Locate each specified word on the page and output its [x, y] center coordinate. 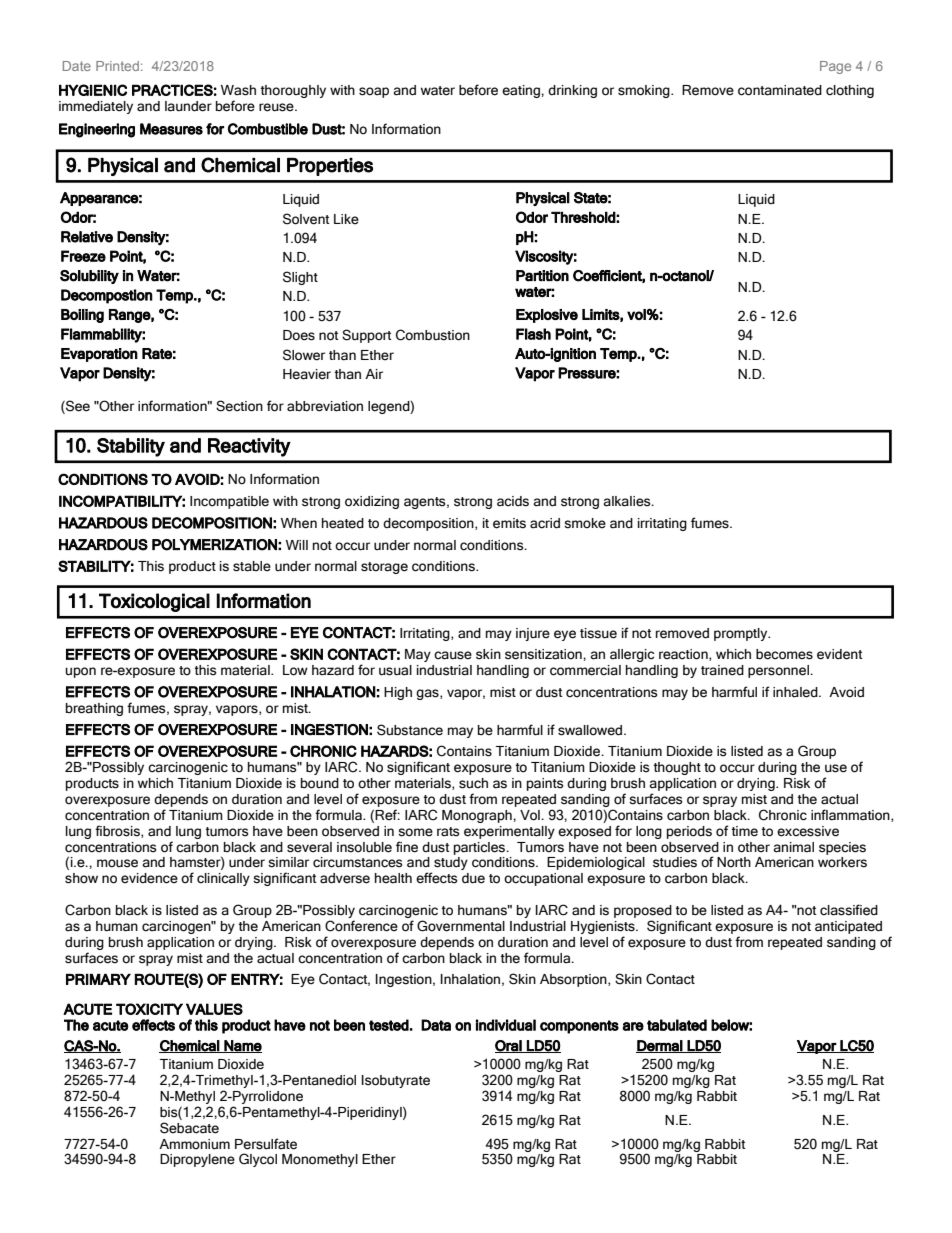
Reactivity [249, 447]
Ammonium [194, 1144]
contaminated [780, 90]
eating [522, 91]
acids [513, 501]
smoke [585, 523]
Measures [171, 129]
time [745, 831]
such [473, 783]
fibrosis [118, 831]
